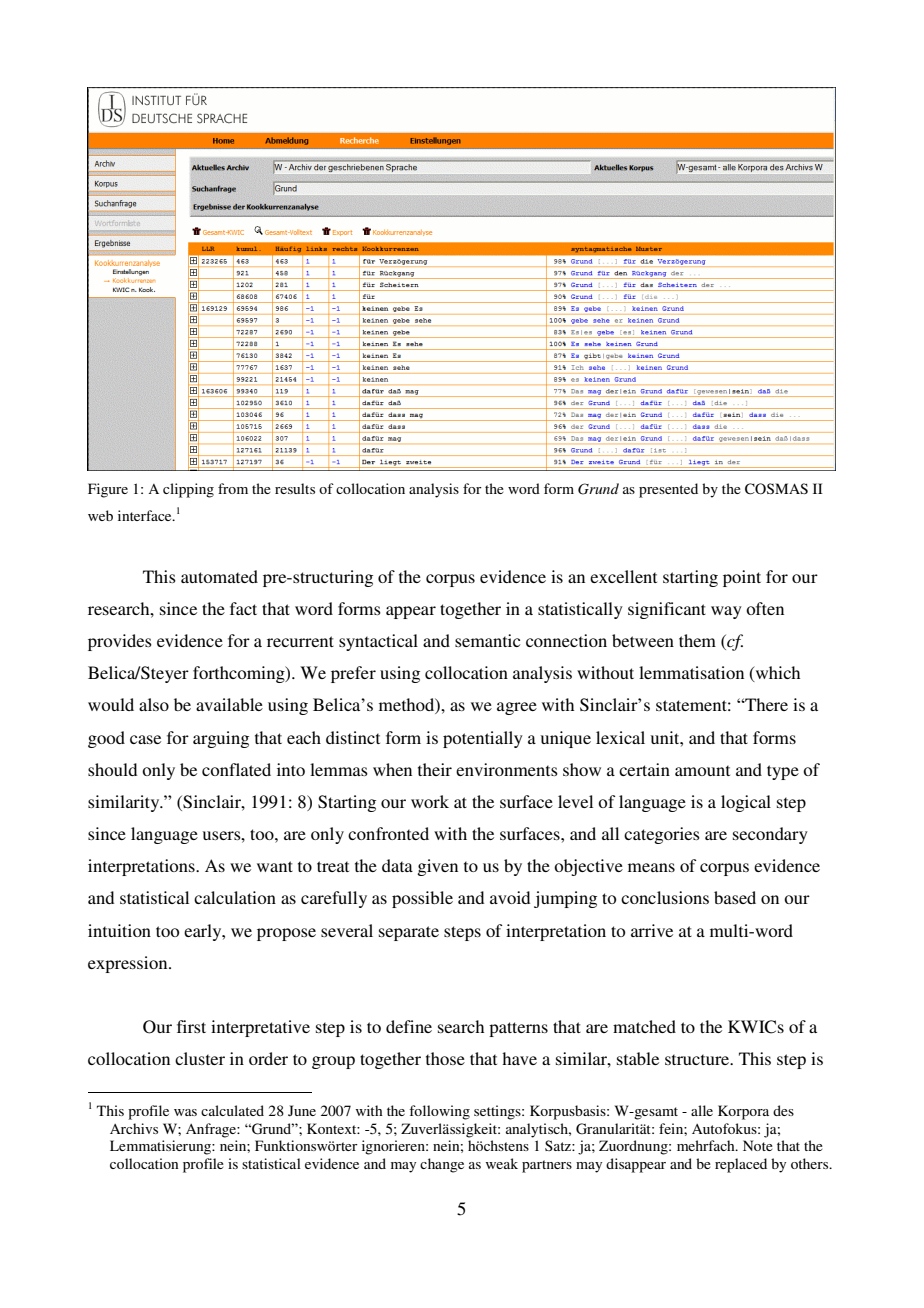  I want to click on also, so click(154, 704).
